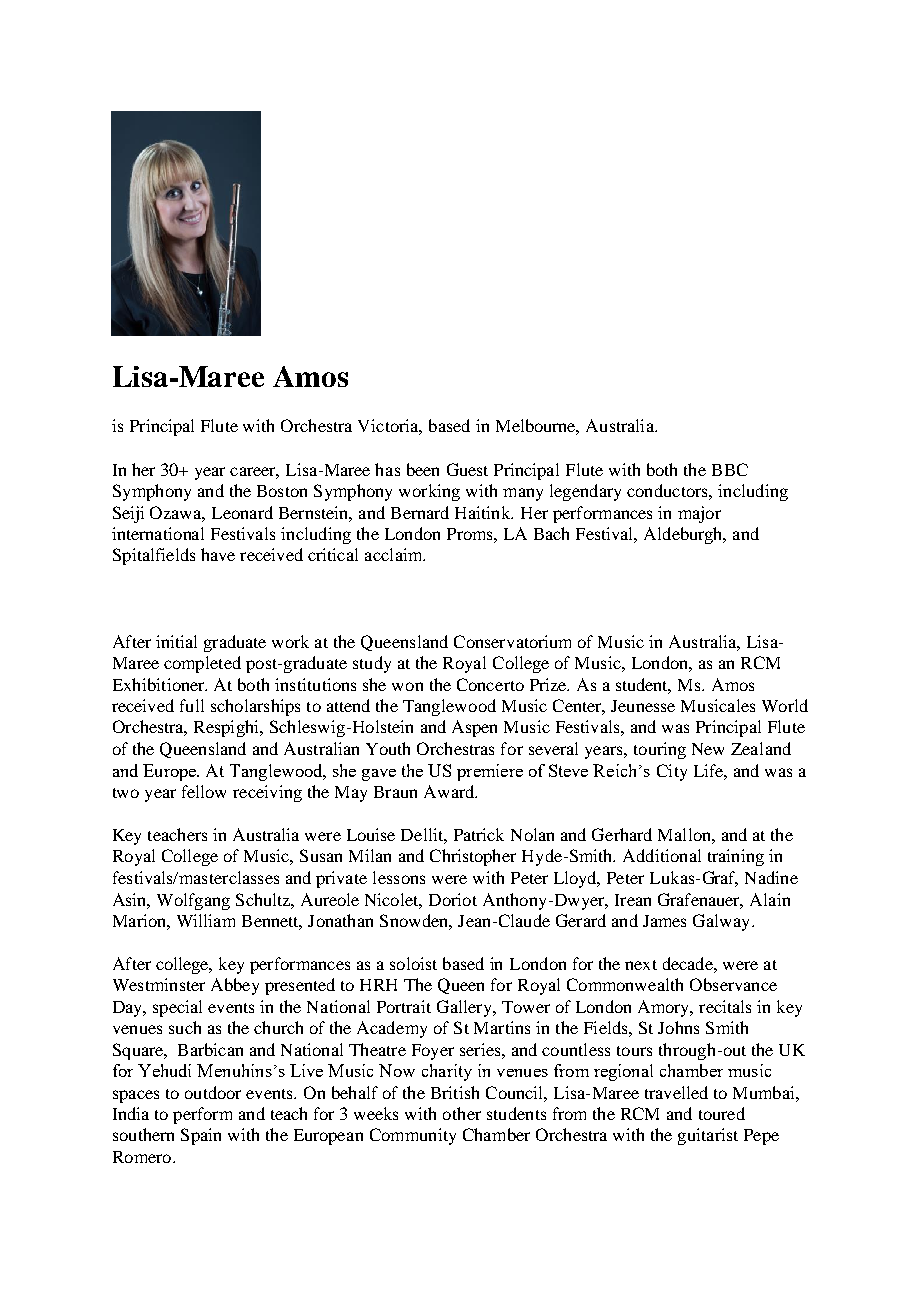  I want to click on BBC, so click(730, 469).
